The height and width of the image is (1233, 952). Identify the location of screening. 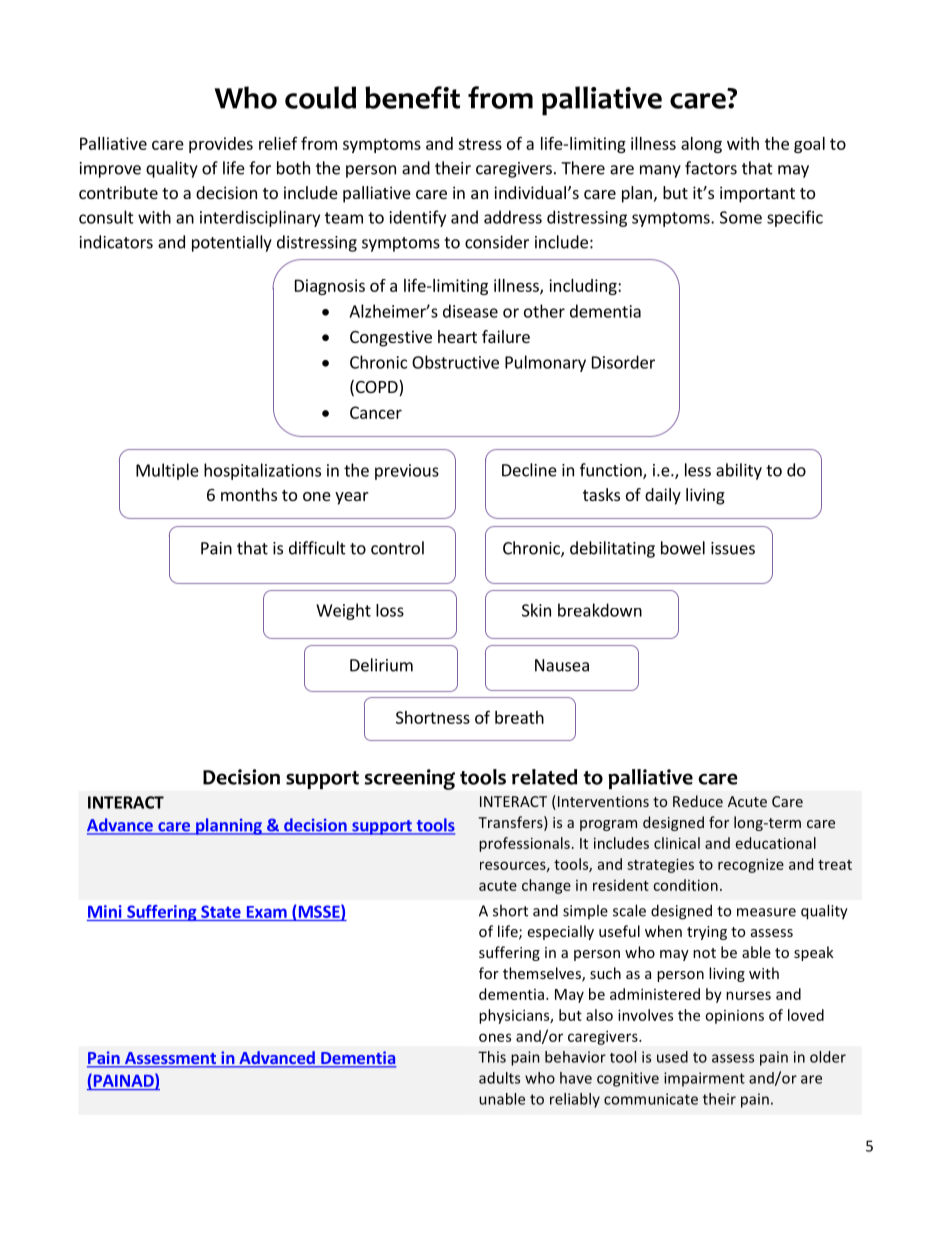
(410, 779).
